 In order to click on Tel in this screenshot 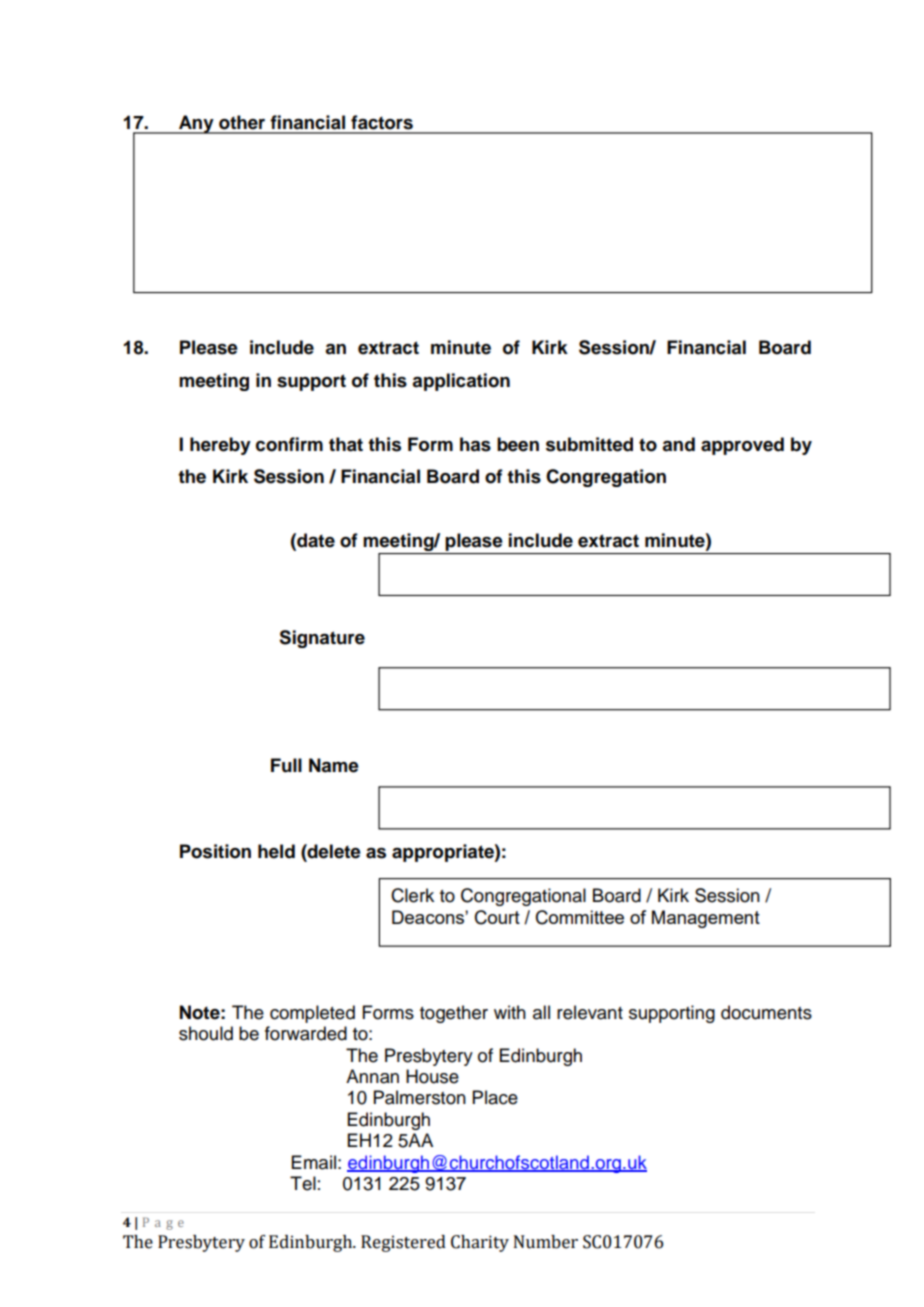, I will do `click(303, 1183)`.
